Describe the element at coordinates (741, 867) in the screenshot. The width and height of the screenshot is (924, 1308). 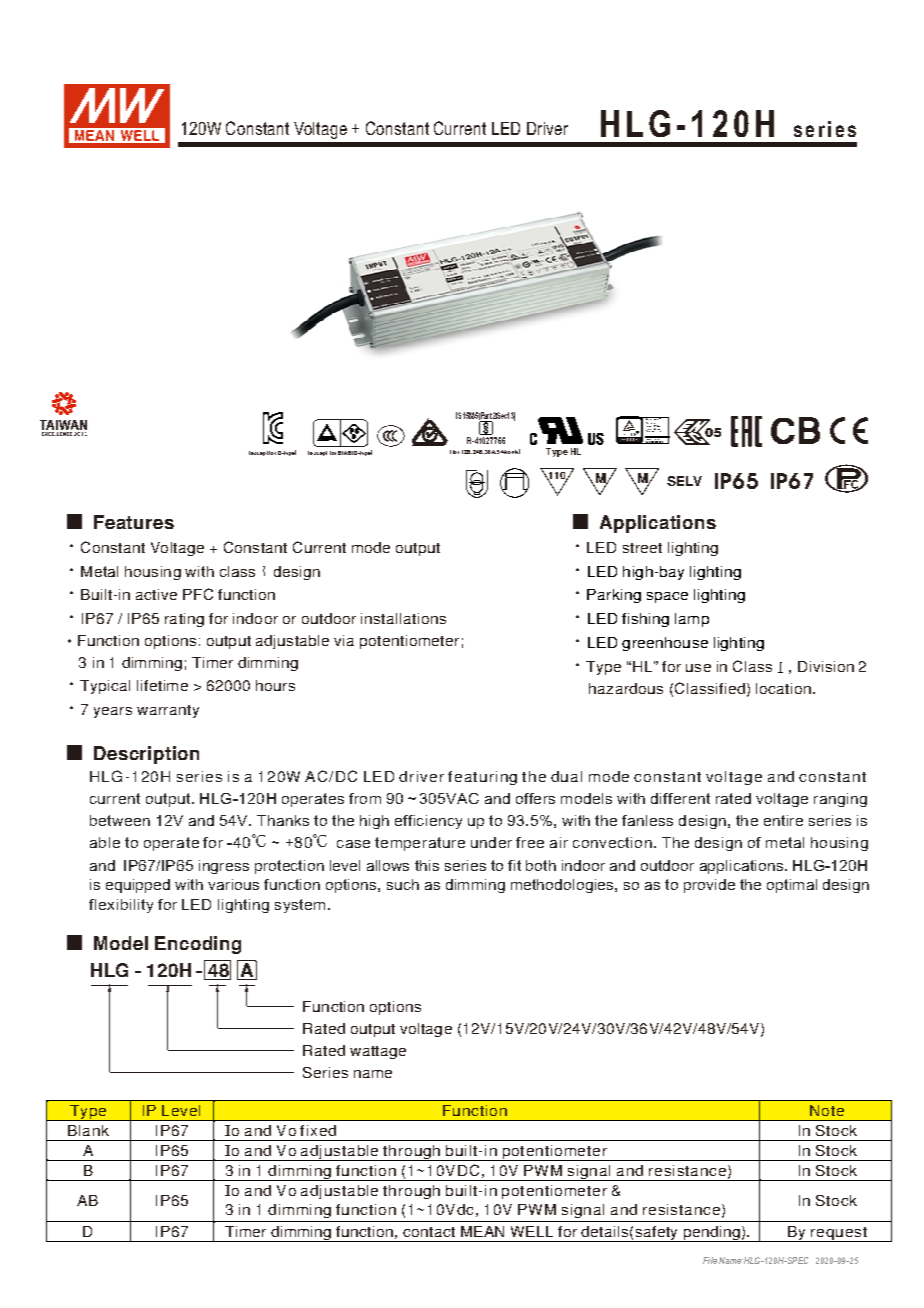
I see `applications` at that location.
